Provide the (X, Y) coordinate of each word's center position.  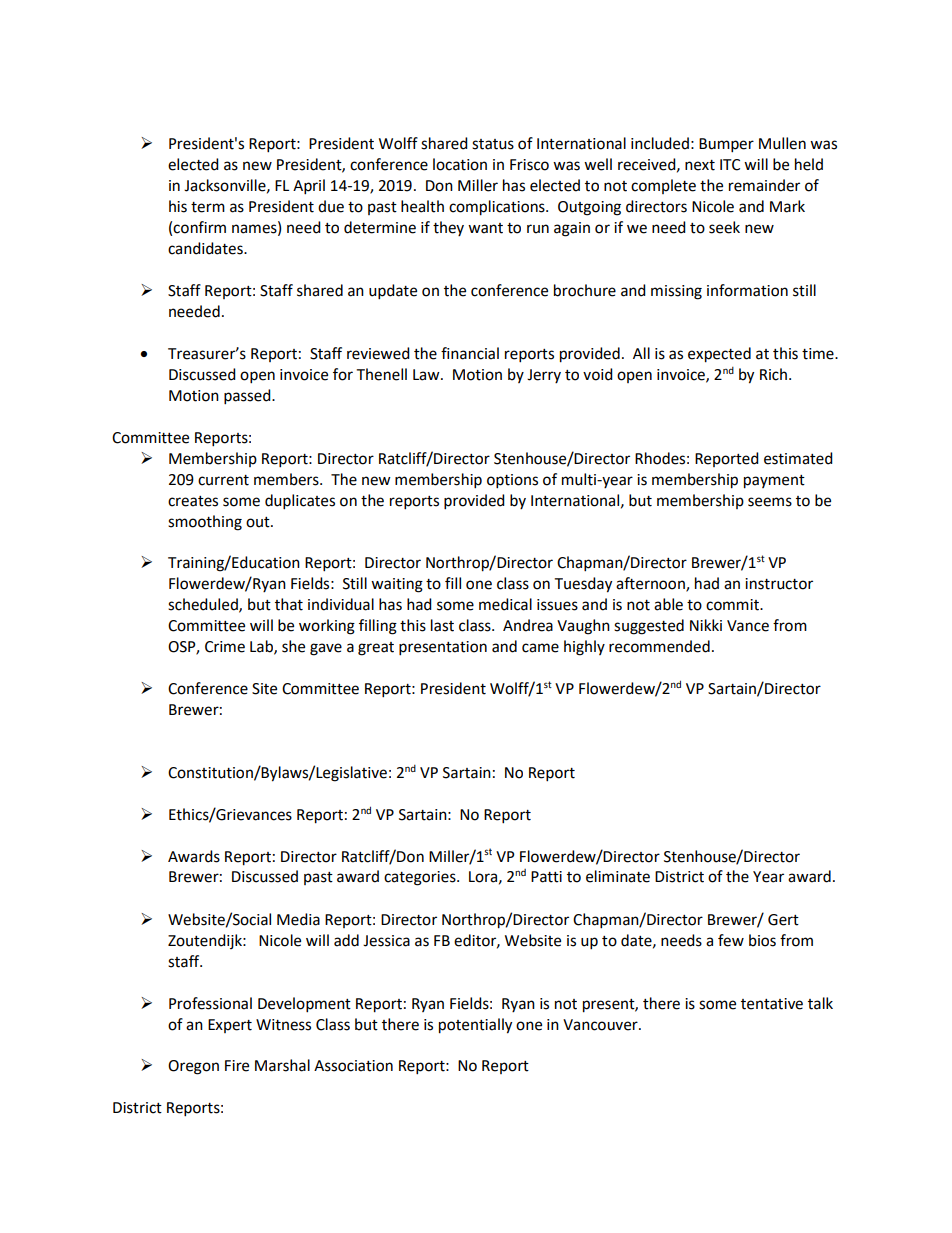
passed (248, 397)
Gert (783, 920)
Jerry (544, 376)
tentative (772, 1004)
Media (298, 919)
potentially (475, 1026)
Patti (546, 877)
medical (505, 604)
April (309, 187)
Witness (283, 1025)
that (289, 604)
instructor (779, 584)
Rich (773, 374)
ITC (730, 165)
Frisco (529, 165)
